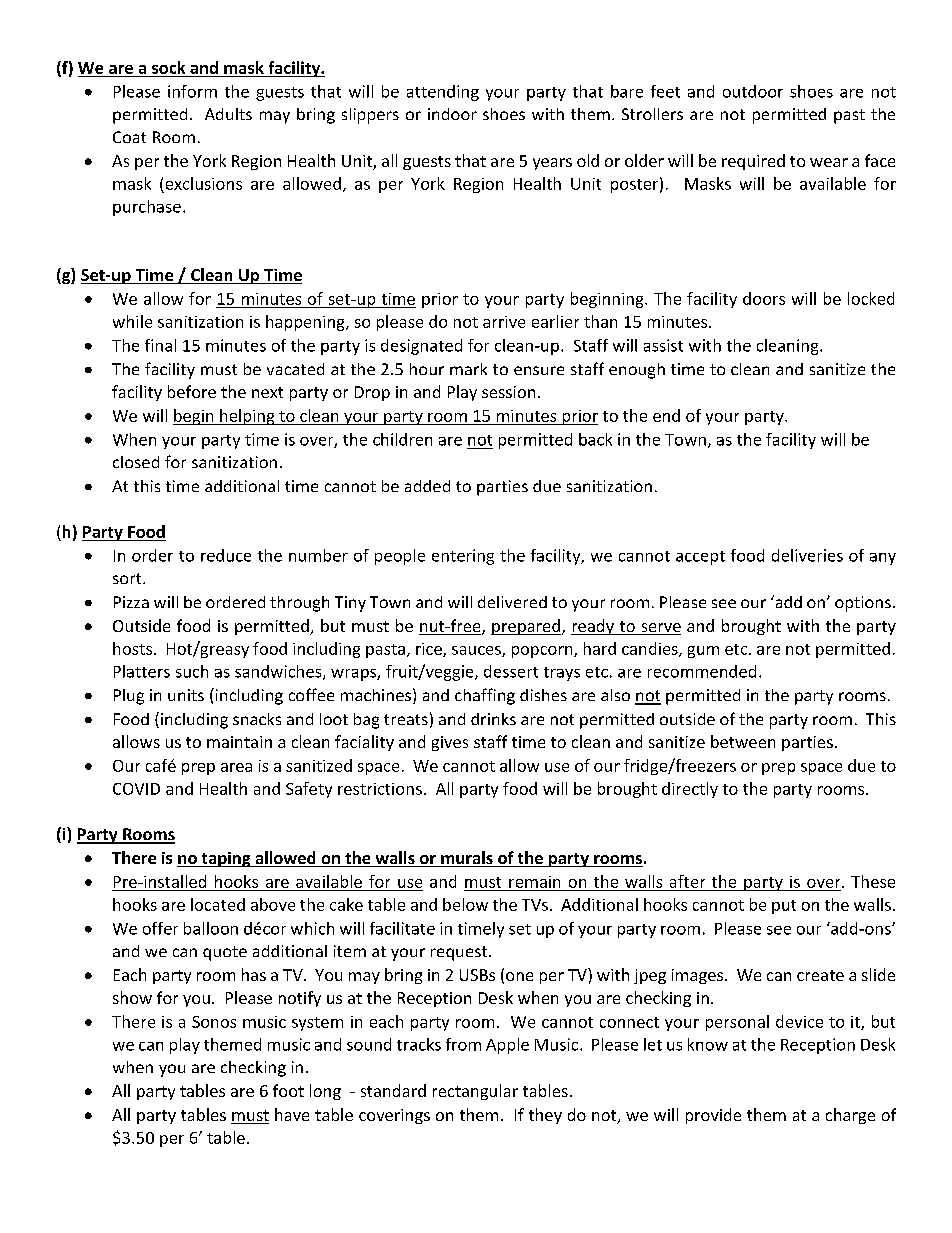 This page has width=952, height=1233. I want to click on assist, so click(663, 345).
